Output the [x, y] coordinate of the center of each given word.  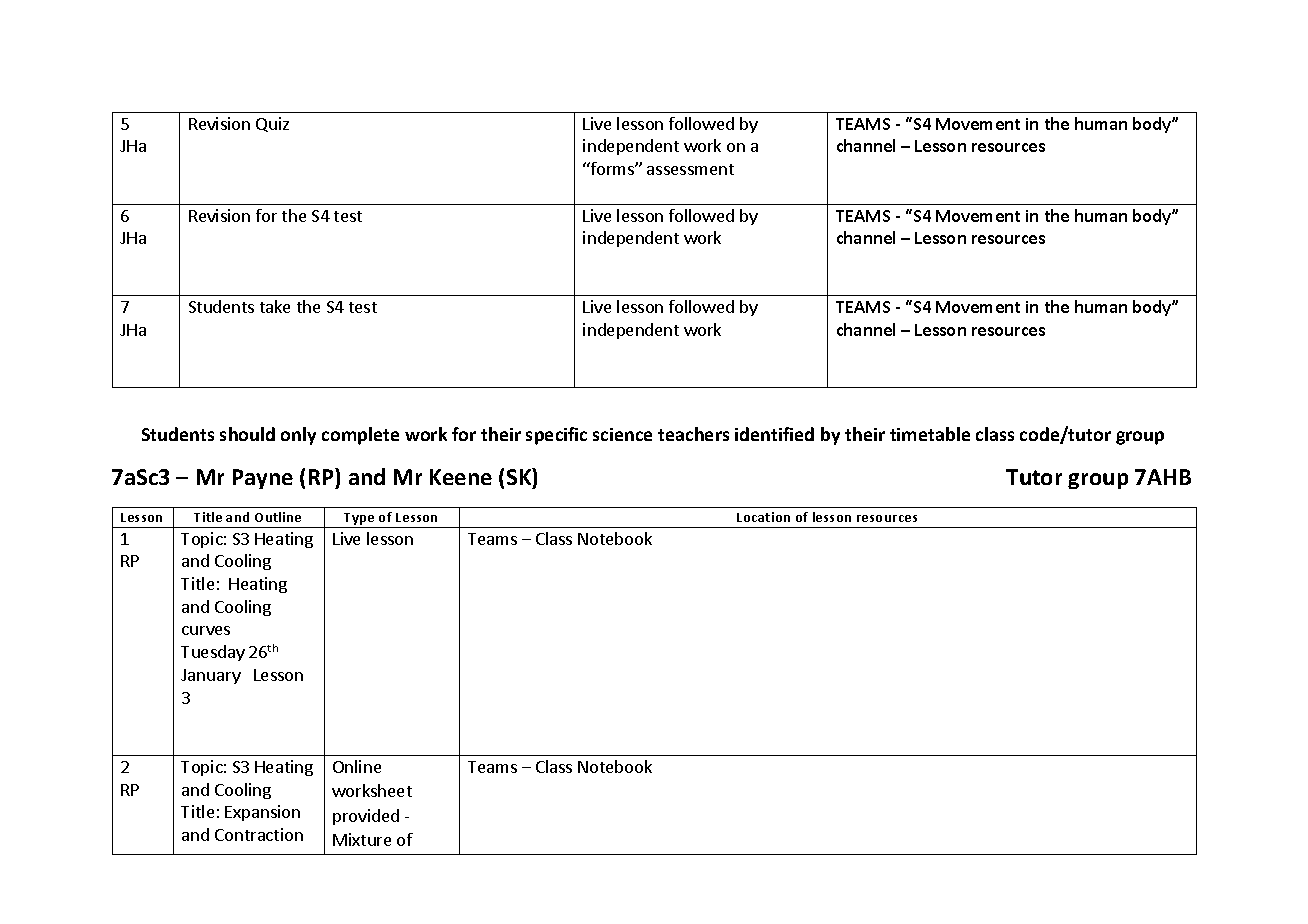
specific [556, 436]
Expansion [262, 813]
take [275, 306]
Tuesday [213, 653]
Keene [461, 477]
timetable [930, 434]
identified [774, 434]
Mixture [362, 839]
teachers [693, 434]
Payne [263, 479]
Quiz [272, 124]
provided [366, 817]
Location [763, 517]
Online [357, 766]
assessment [690, 169]
